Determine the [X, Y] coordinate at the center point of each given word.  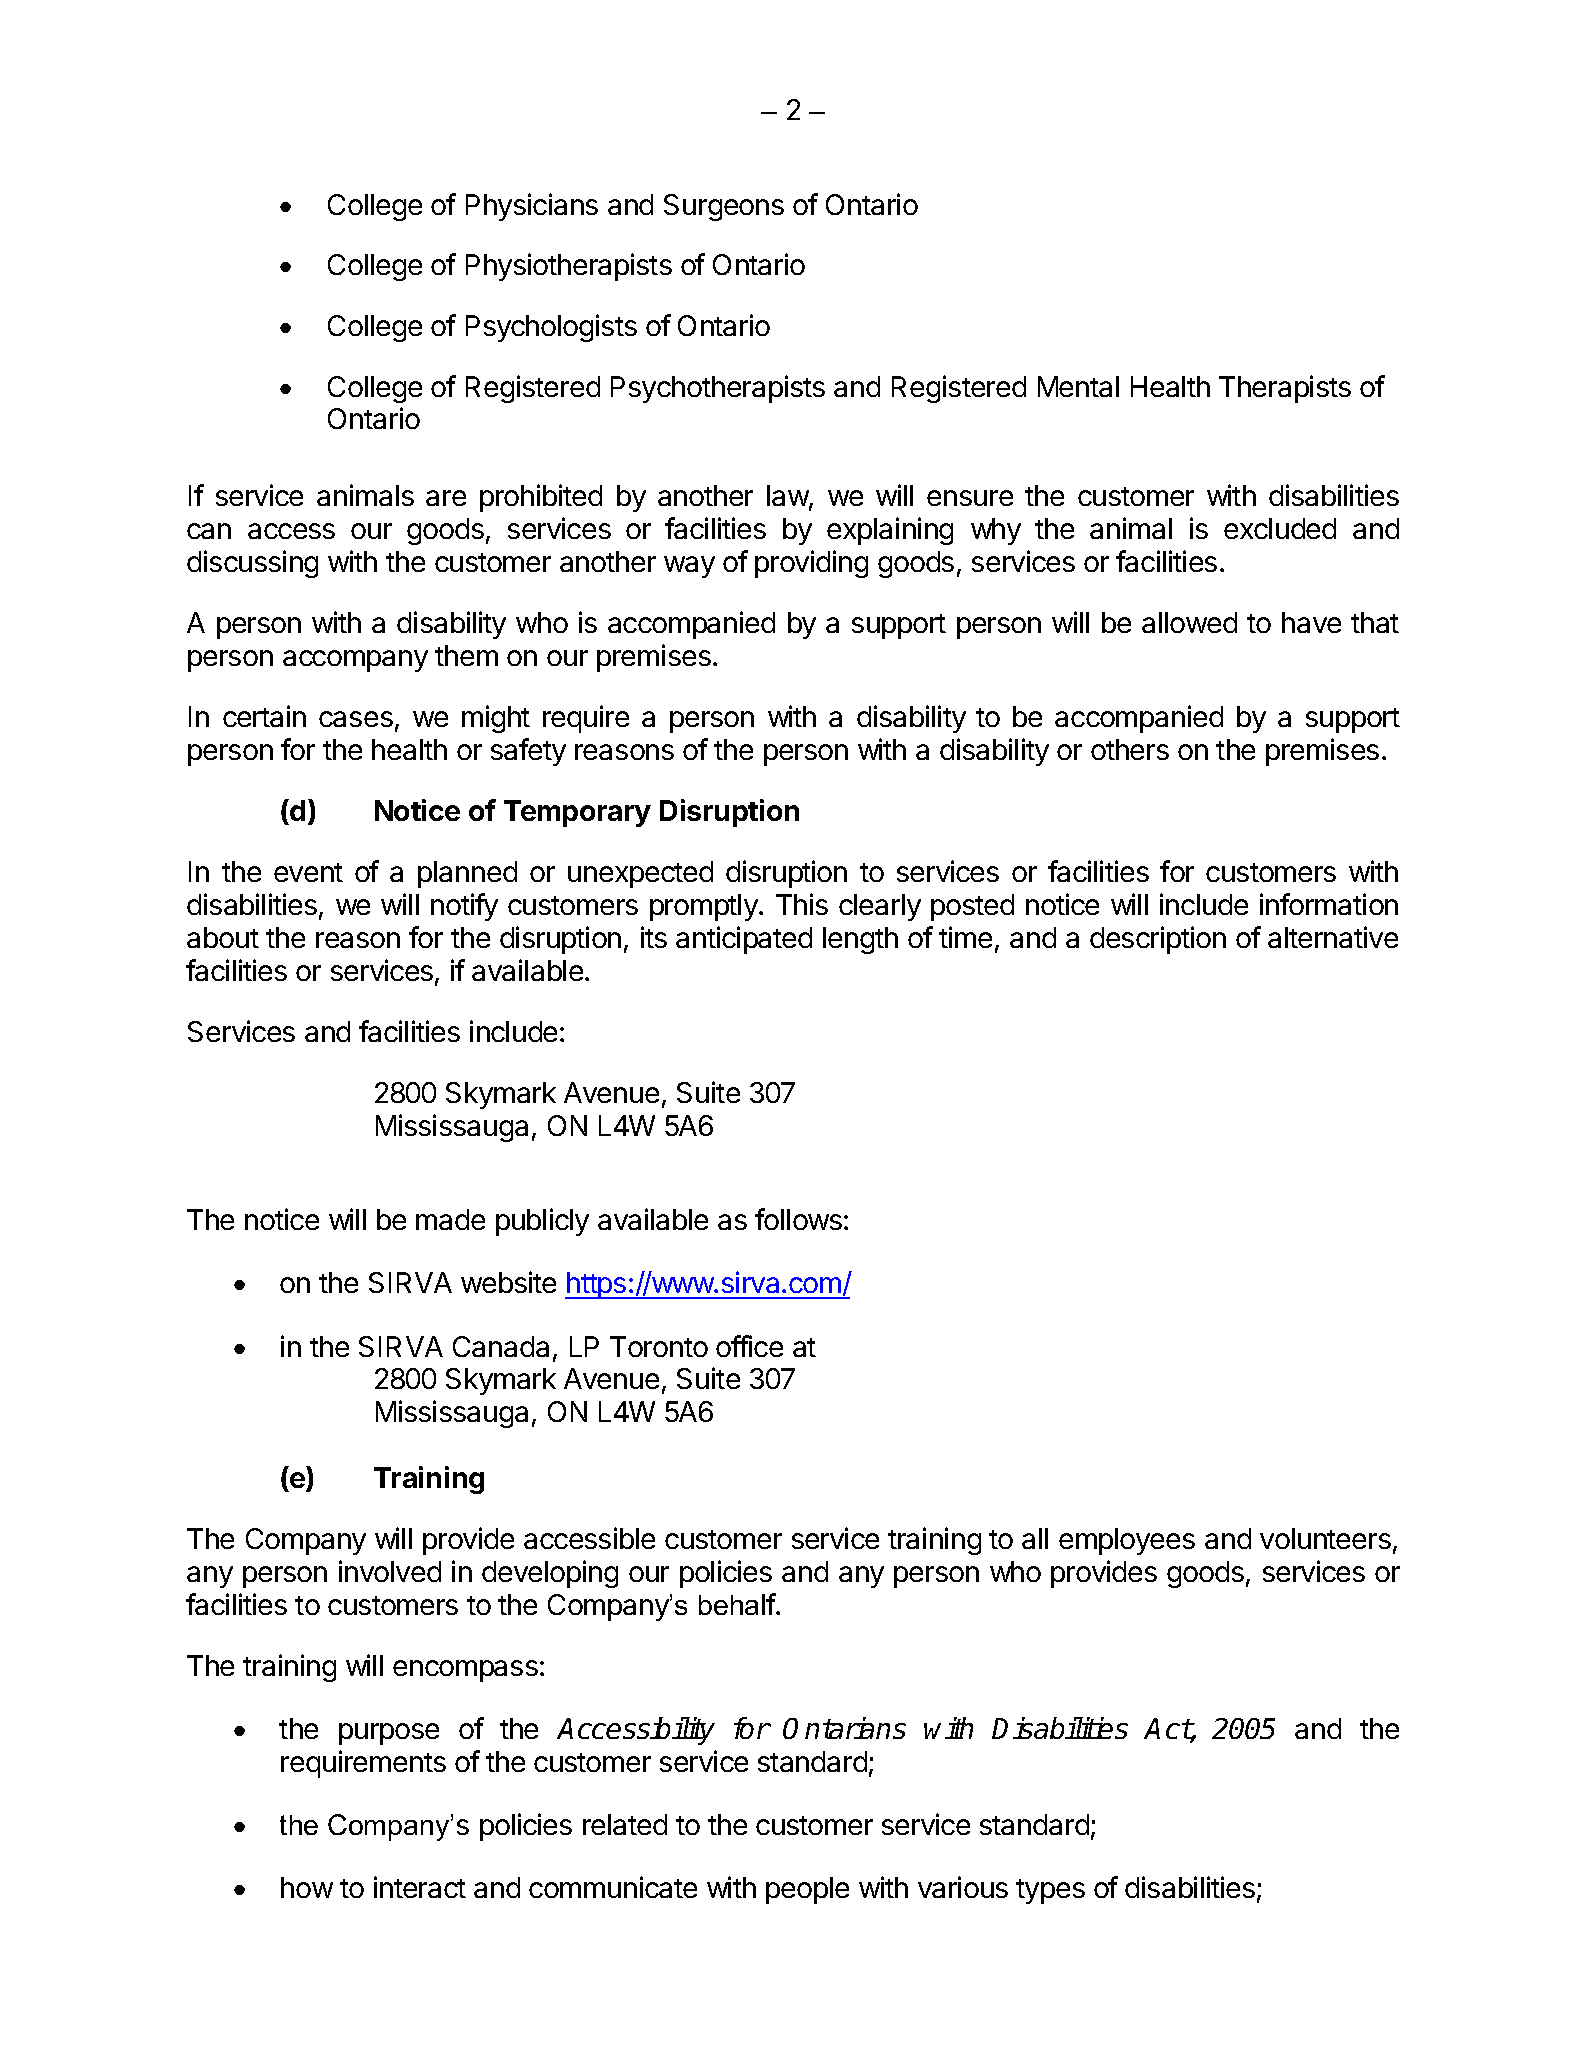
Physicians [532, 207]
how [307, 1887]
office [749, 1346]
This [802, 904]
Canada [501, 1346]
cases [356, 719]
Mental [1078, 386]
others [1130, 749]
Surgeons [724, 207]
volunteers [1325, 1538]
